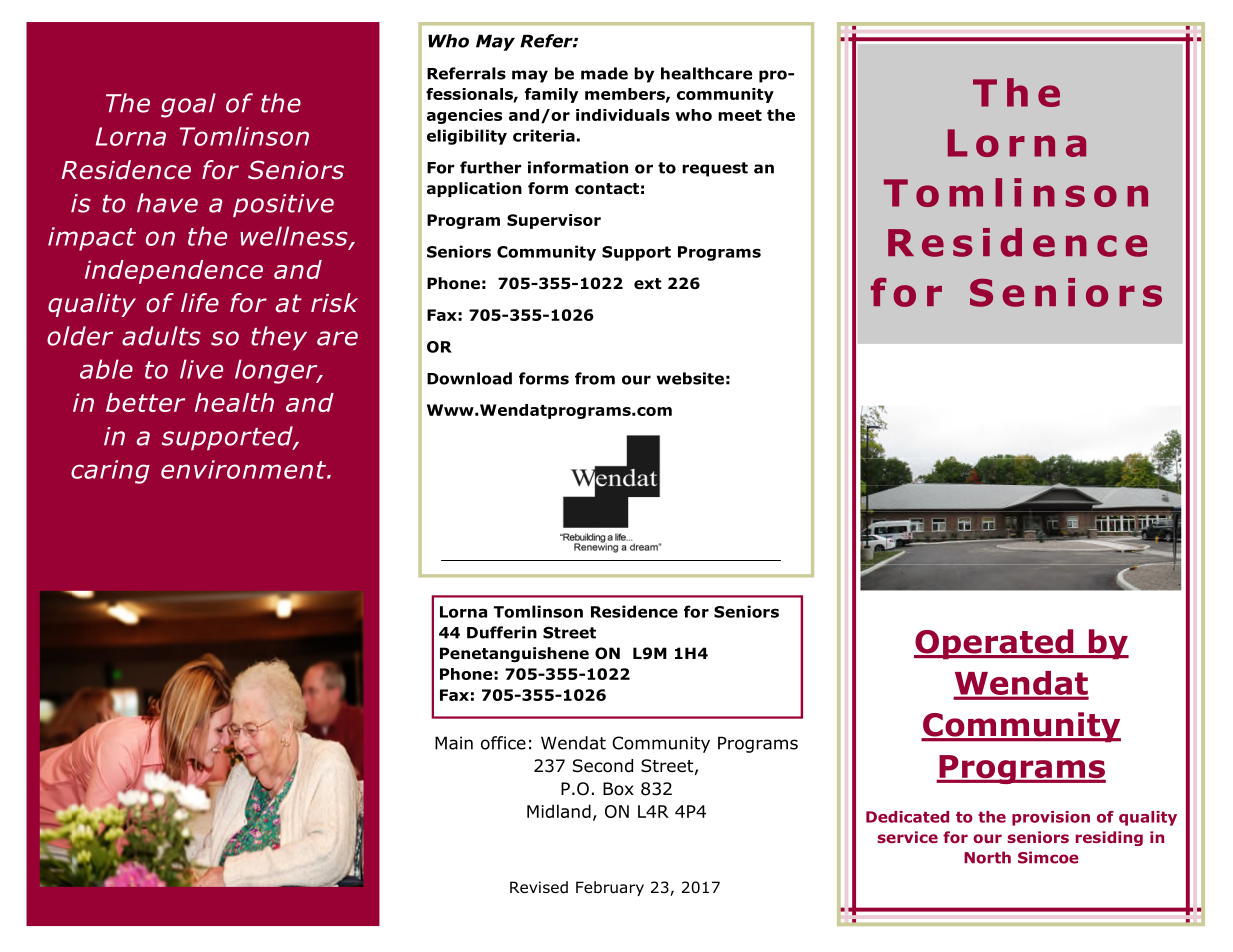  Describe the element at coordinates (740, 115) in the screenshot. I see `meet` at that location.
